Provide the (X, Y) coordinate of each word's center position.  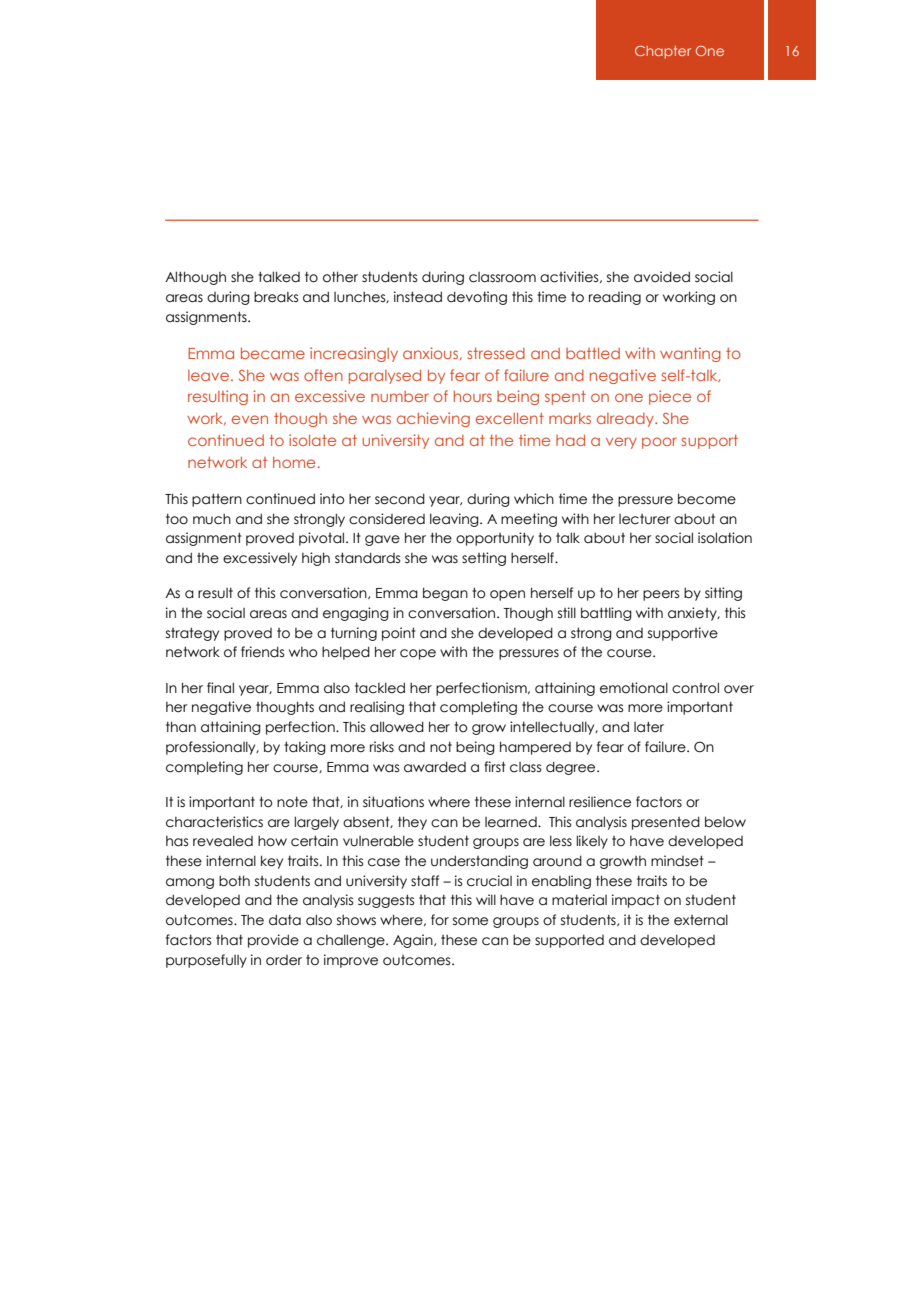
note (292, 802)
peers (661, 595)
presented (666, 823)
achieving (433, 419)
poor (659, 443)
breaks (276, 297)
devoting (477, 298)
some (470, 921)
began (445, 594)
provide (273, 941)
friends (262, 652)
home (294, 462)
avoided (662, 277)
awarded (435, 767)
